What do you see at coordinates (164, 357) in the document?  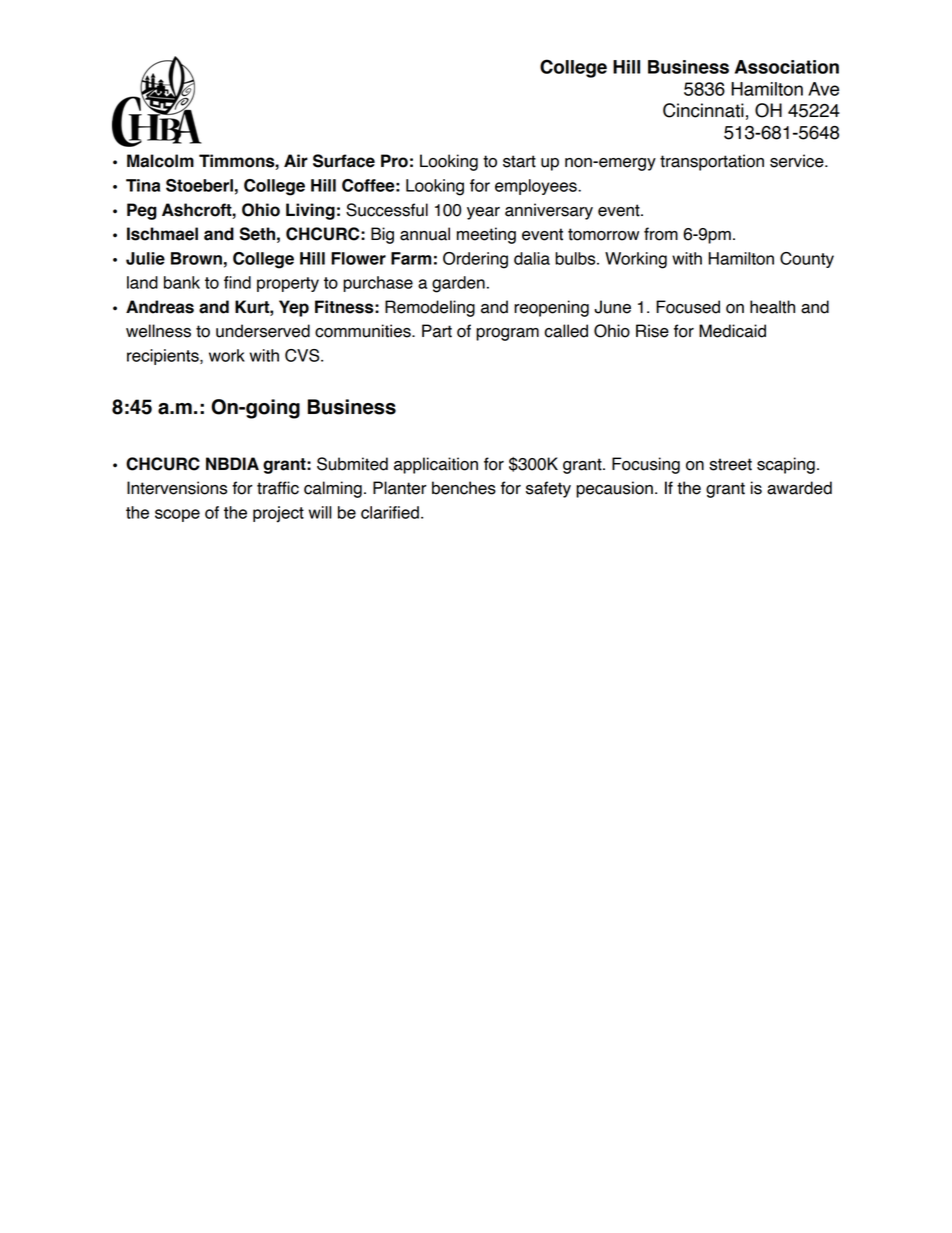 I see `recipients` at bounding box center [164, 357].
